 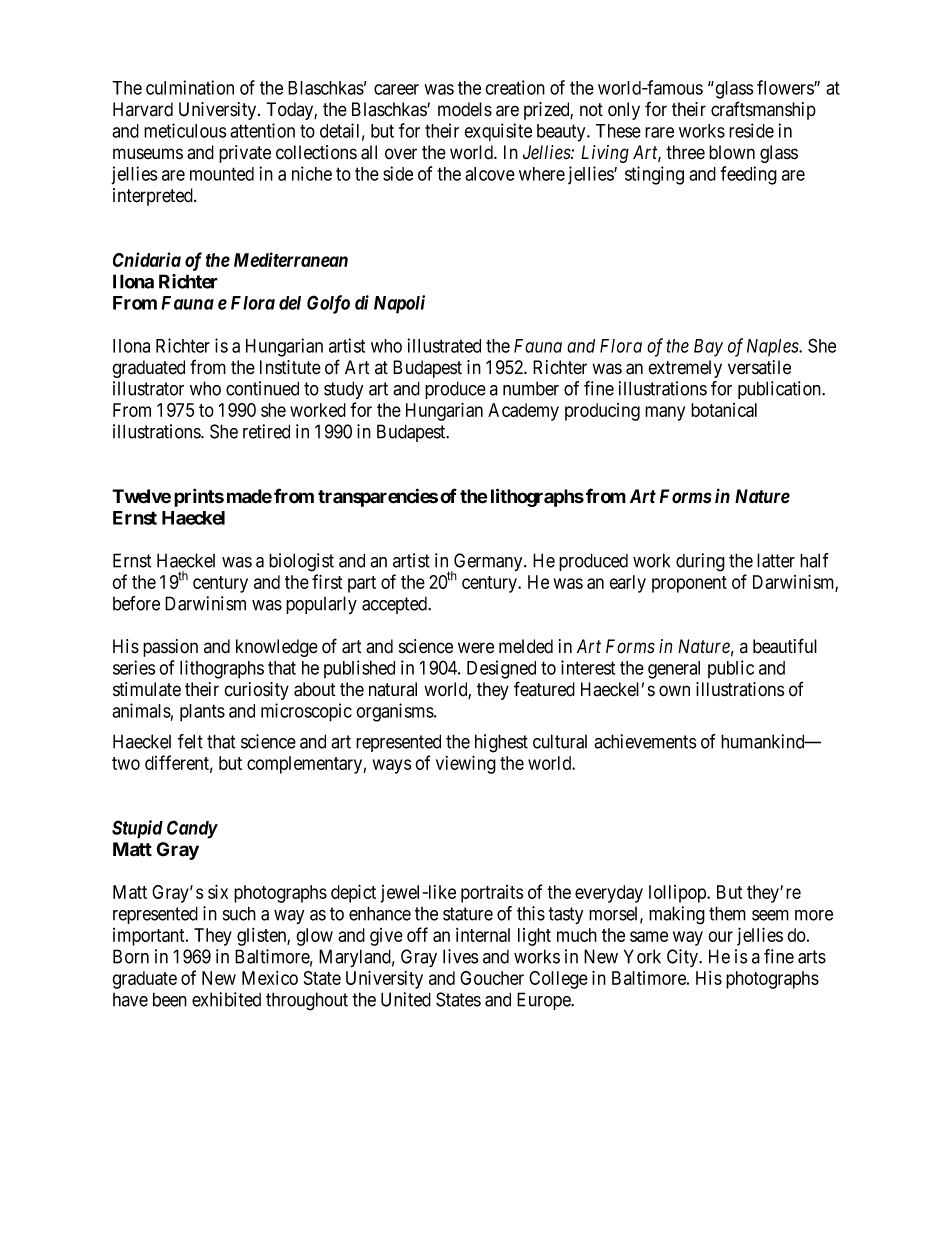 What do you see at coordinates (708, 348) in the screenshot?
I see `Bay` at bounding box center [708, 348].
